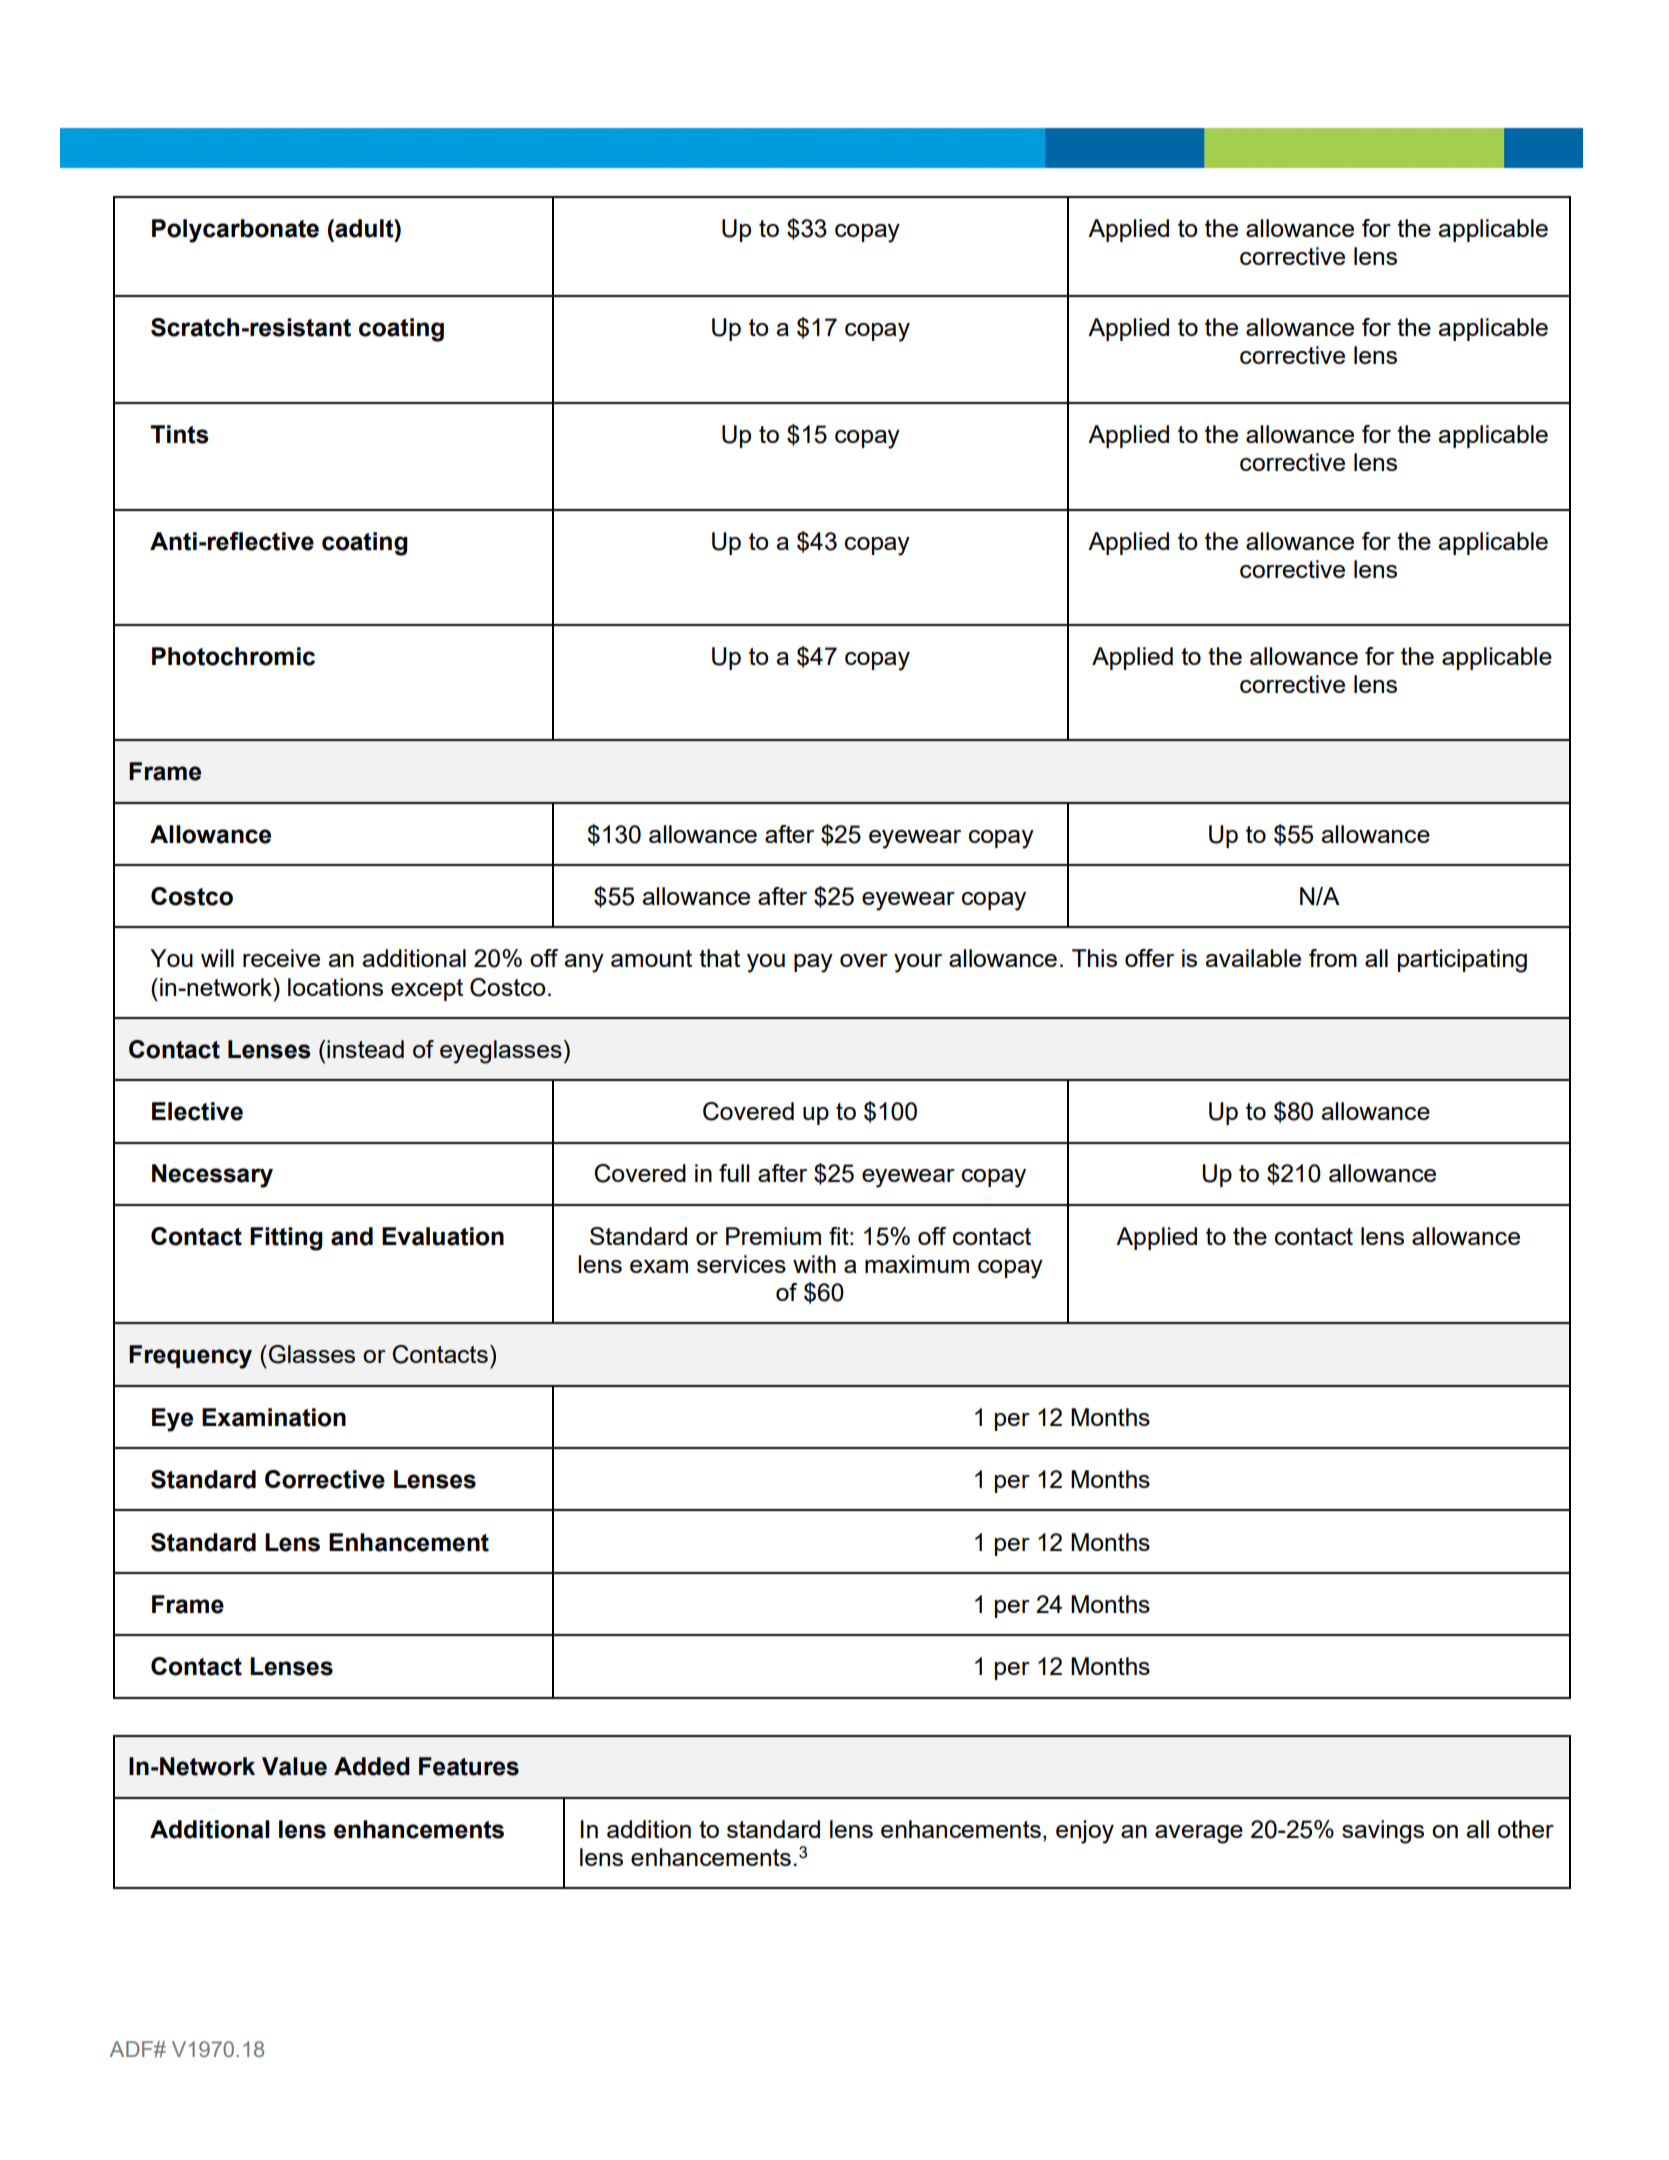 The image size is (1669, 2160). I want to click on participating, so click(1462, 961).
